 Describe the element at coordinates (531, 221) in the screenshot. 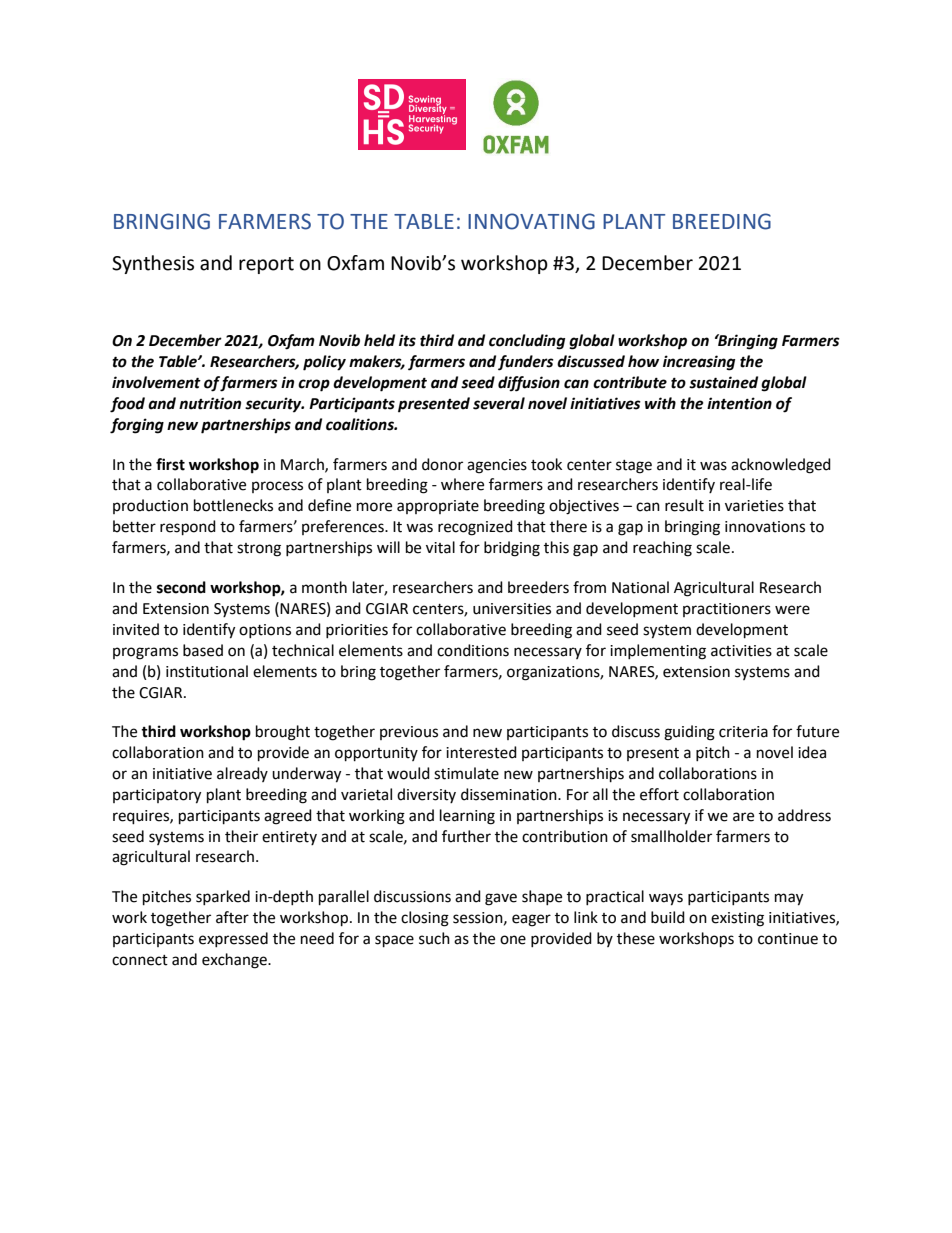

I see `INNOVATING` at that location.
